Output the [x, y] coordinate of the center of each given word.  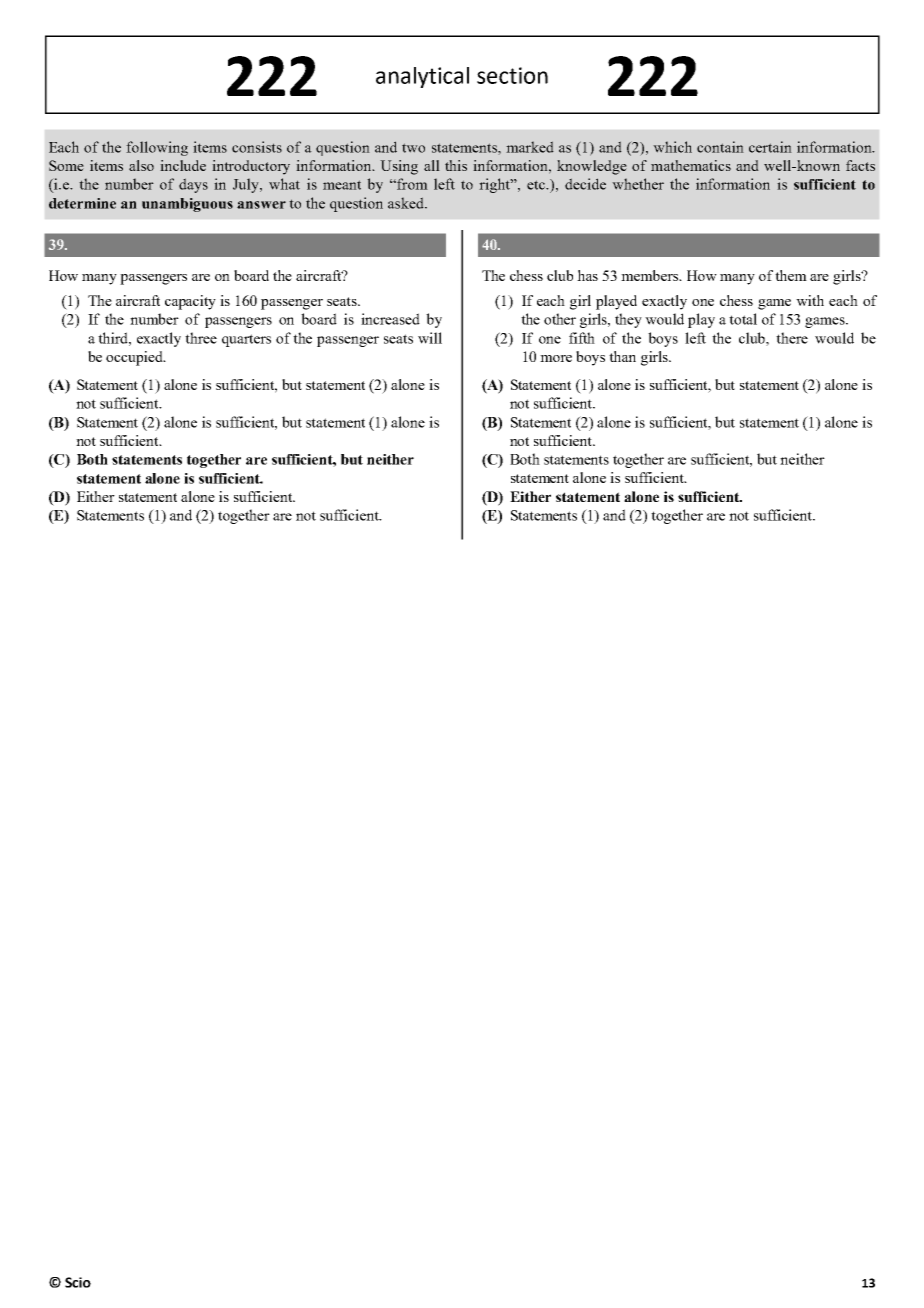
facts [860, 165]
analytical [422, 77]
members [651, 275]
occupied [135, 358]
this [456, 165]
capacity [190, 302]
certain [770, 147]
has [587, 275]
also [141, 165]
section [512, 75]
